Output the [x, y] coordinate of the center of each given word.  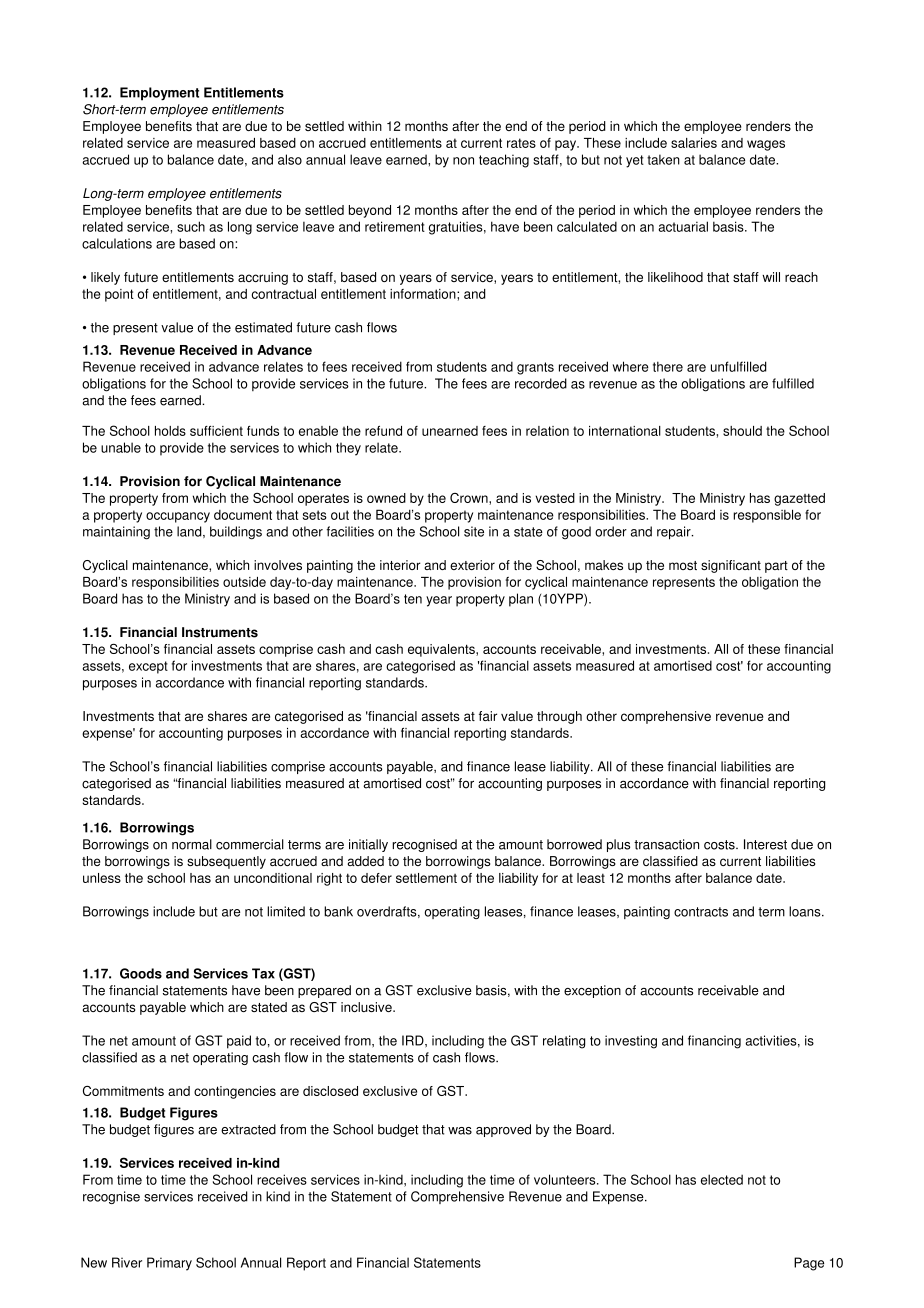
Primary [169, 1264]
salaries [694, 143]
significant [731, 566]
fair [488, 716]
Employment [159, 94]
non [463, 161]
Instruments [220, 632]
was [460, 1131]
